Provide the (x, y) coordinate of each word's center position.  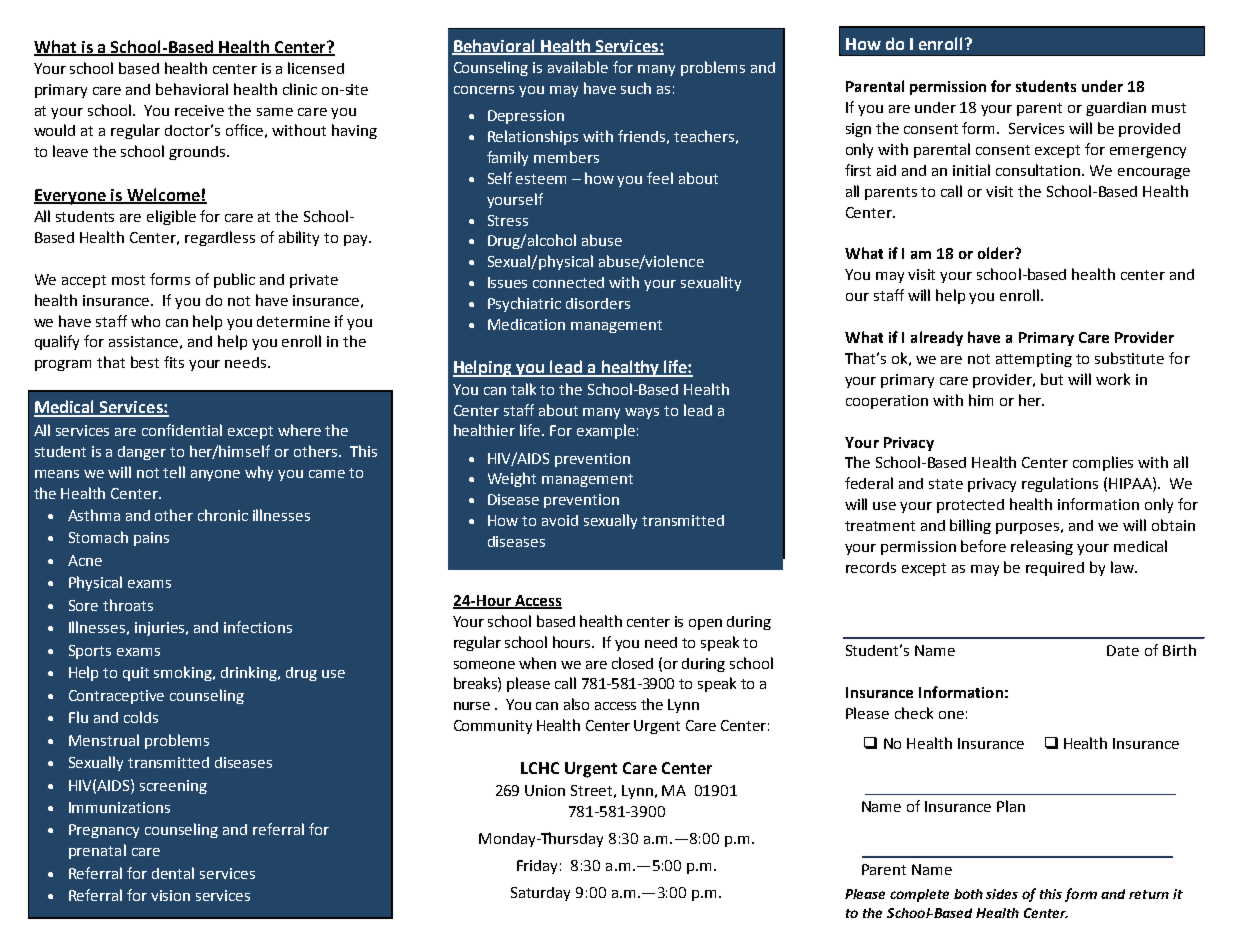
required (1055, 569)
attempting (1034, 360)
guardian (1116, 109)
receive (199, 110)
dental (173, 873)
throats (128, 605)
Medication (526, 324)
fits (174, 362)
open (705, 624)
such (636, 88)
